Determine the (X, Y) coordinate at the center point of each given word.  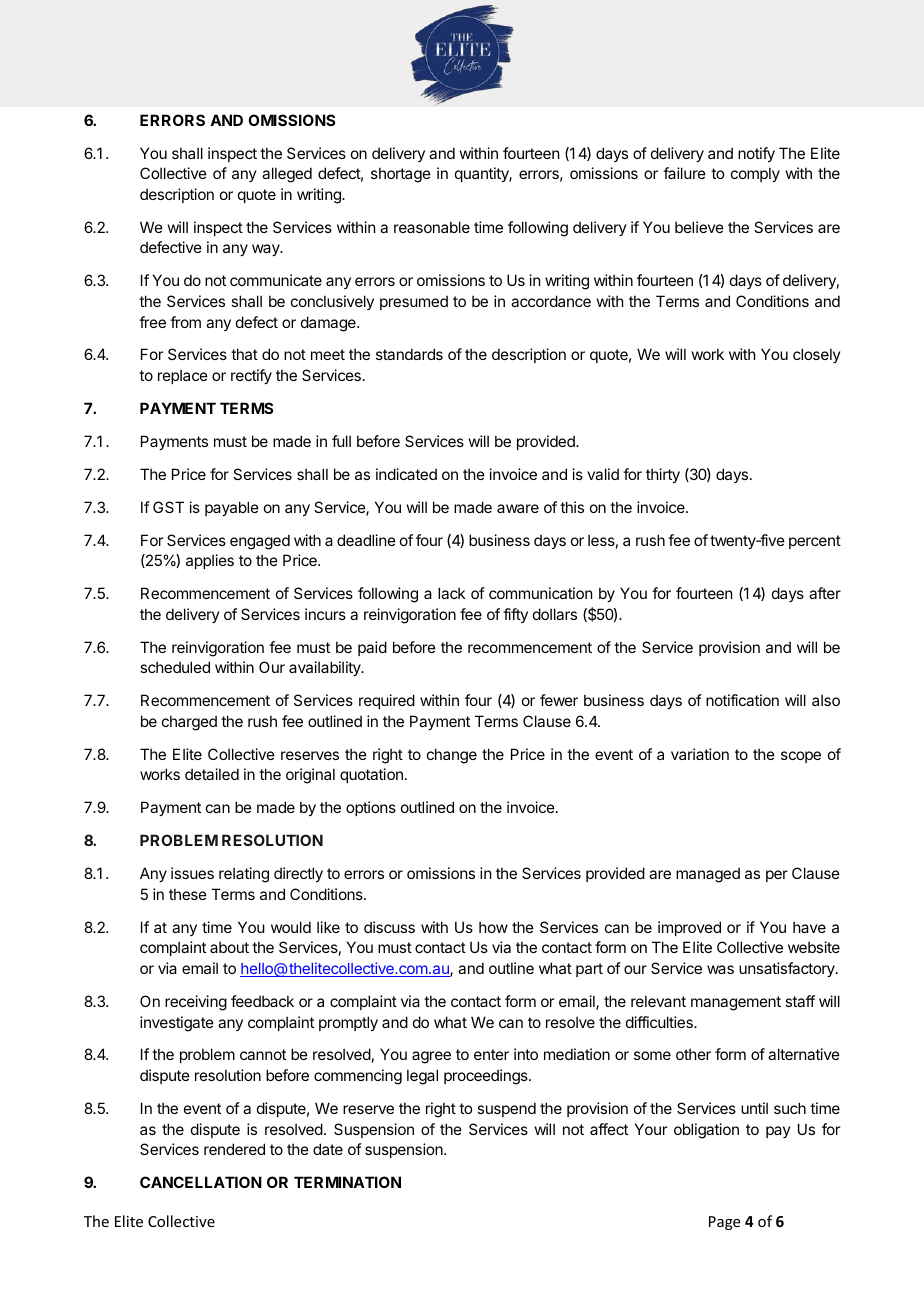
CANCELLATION (201, 1182)
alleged (287, 175)
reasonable (432, 227)
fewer (559, 700)
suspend (506, 1109)
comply (755, 174)
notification (742, 700)
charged (189, 723)
